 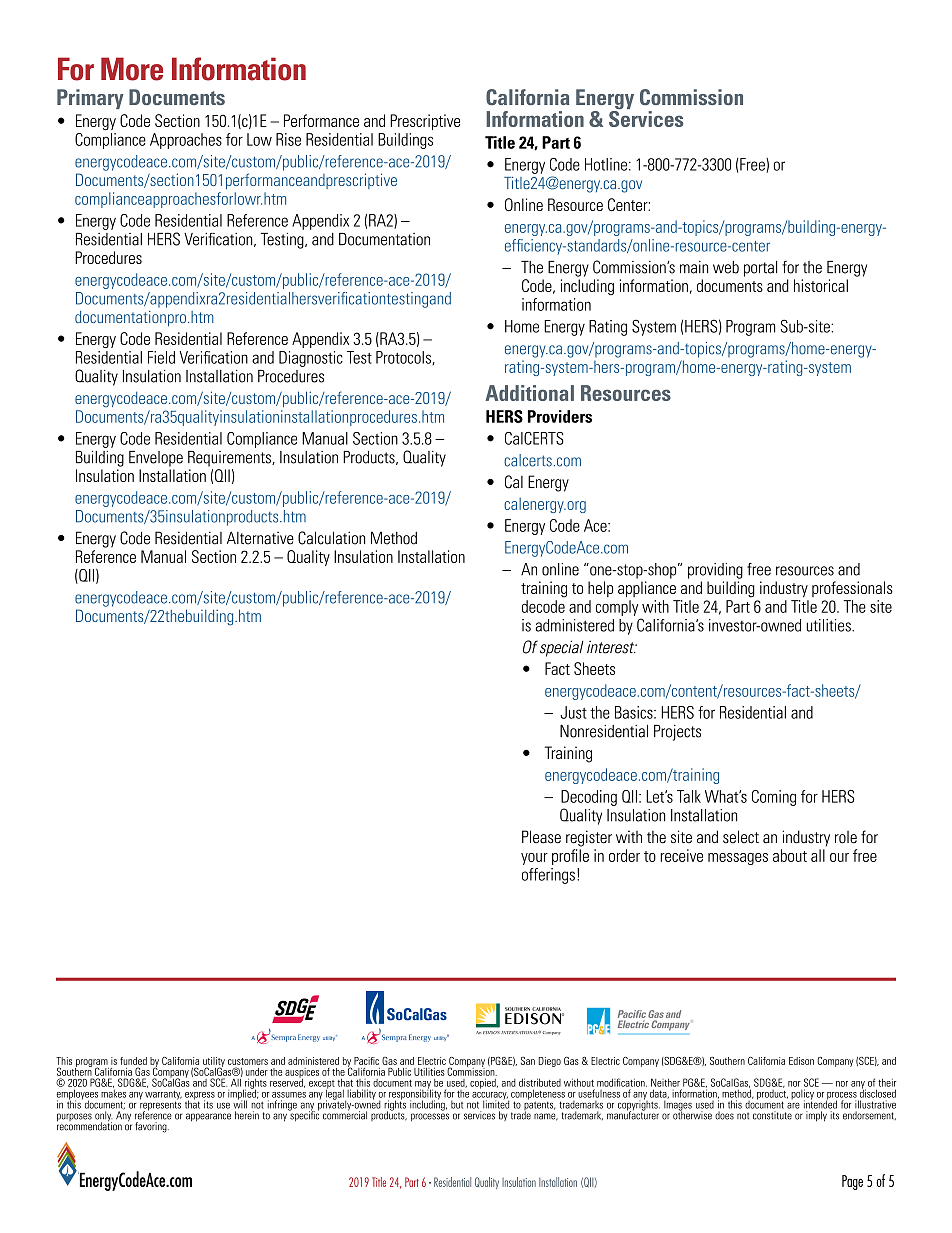 I want to click on professionals, so click(x=852, y=589).
